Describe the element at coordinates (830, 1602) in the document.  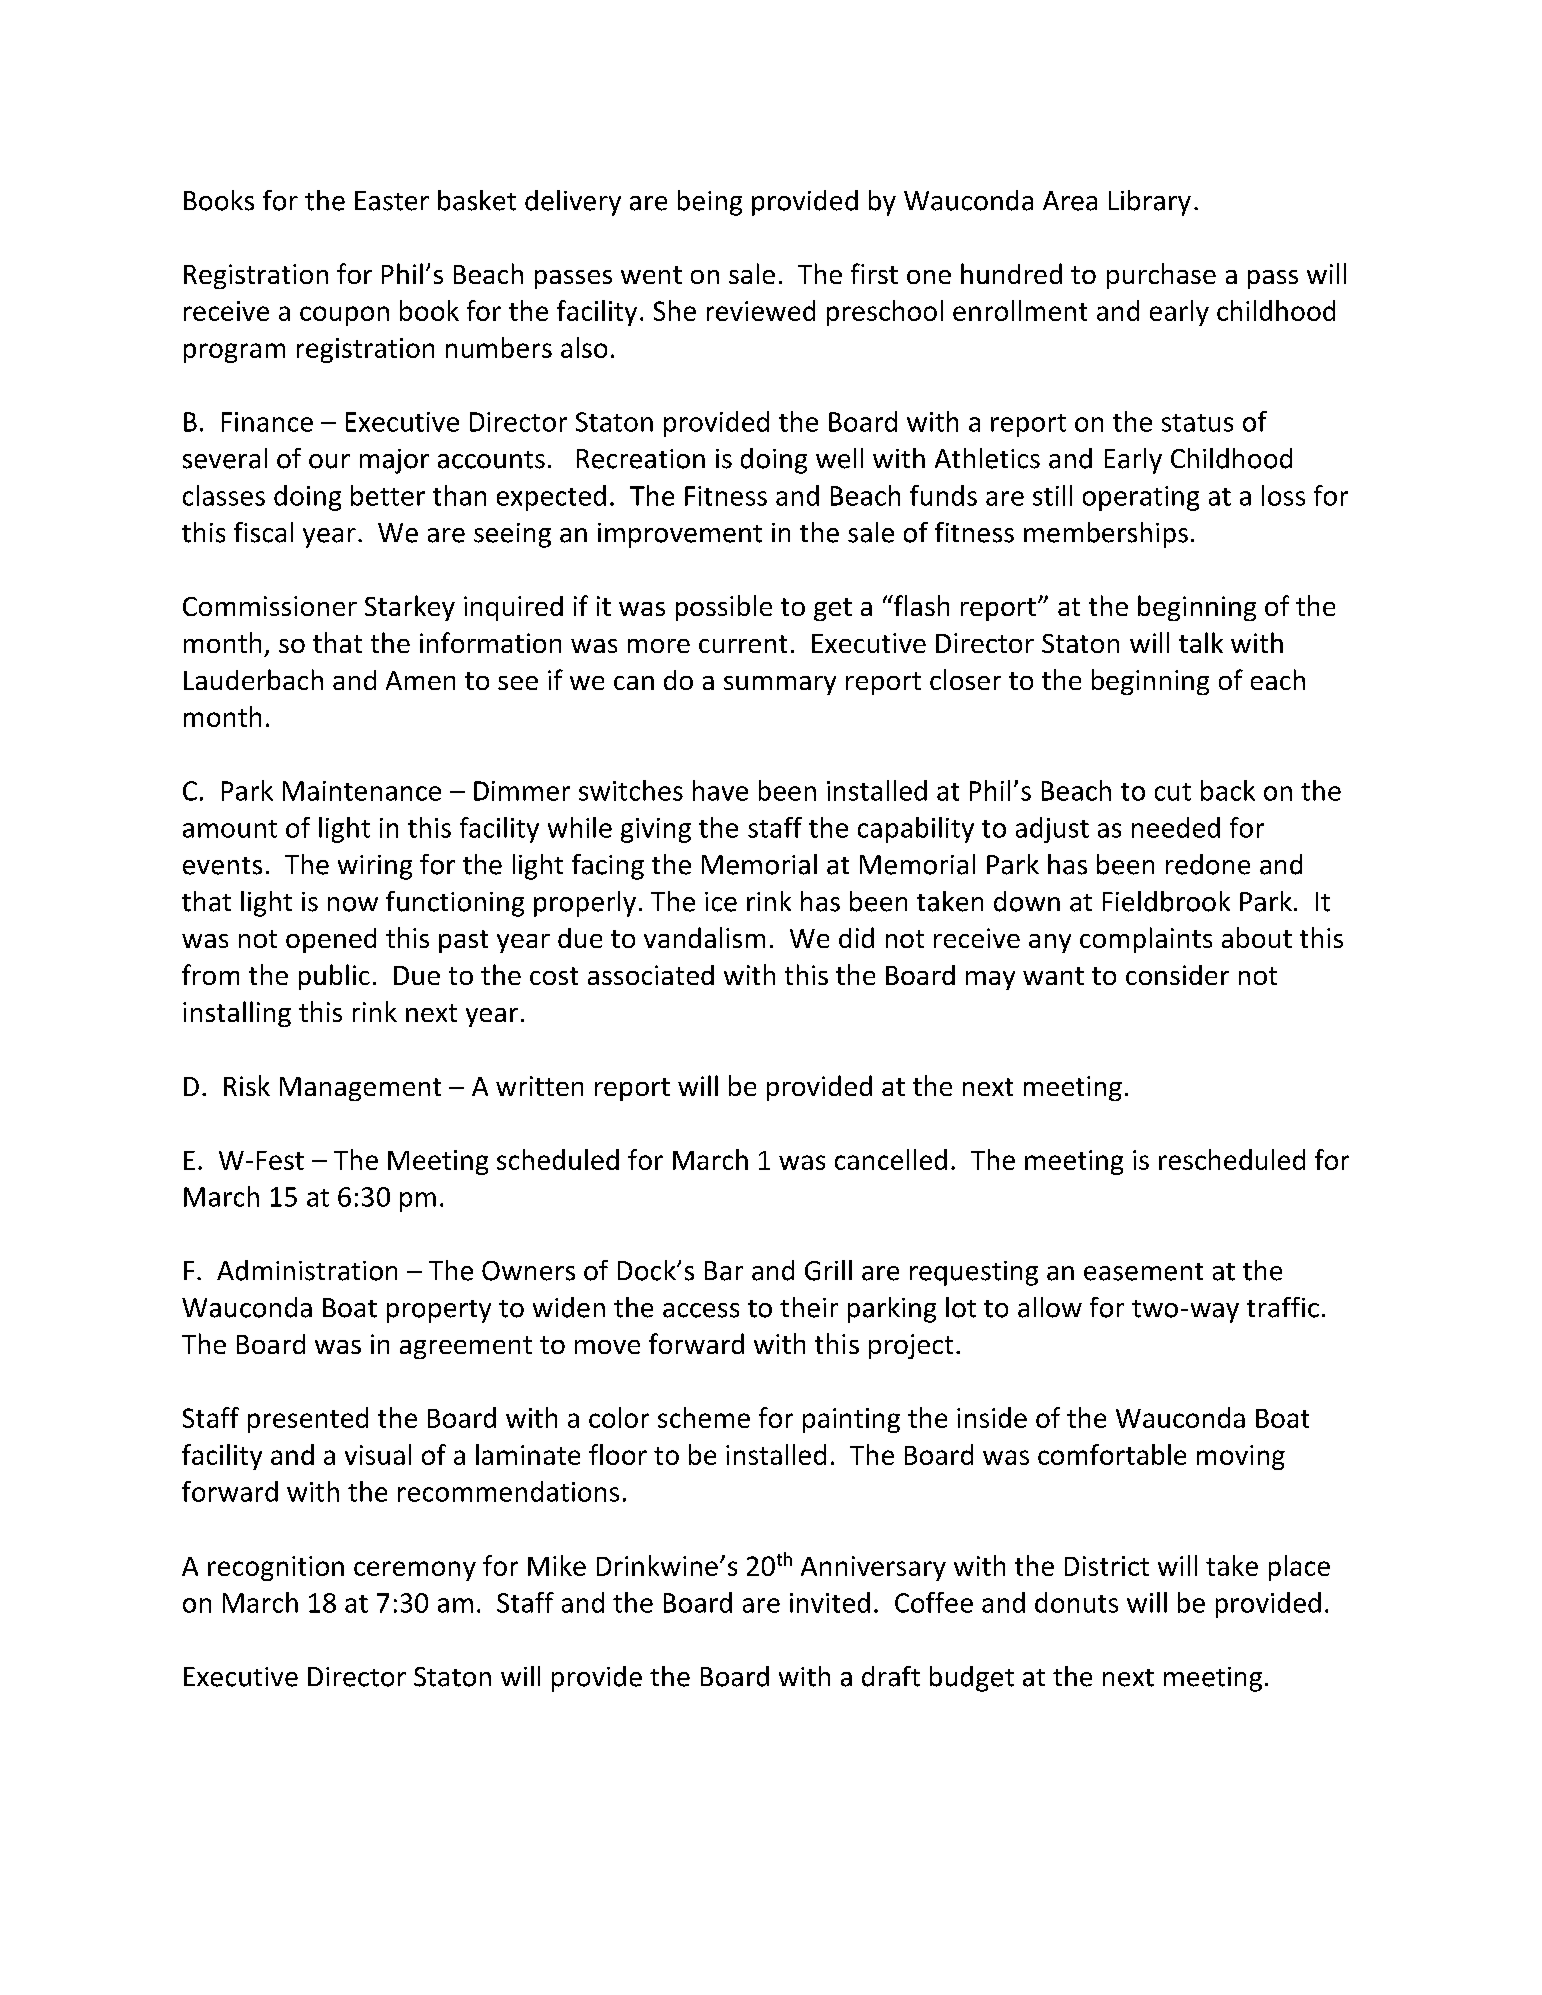
I see `invited` at that location.
